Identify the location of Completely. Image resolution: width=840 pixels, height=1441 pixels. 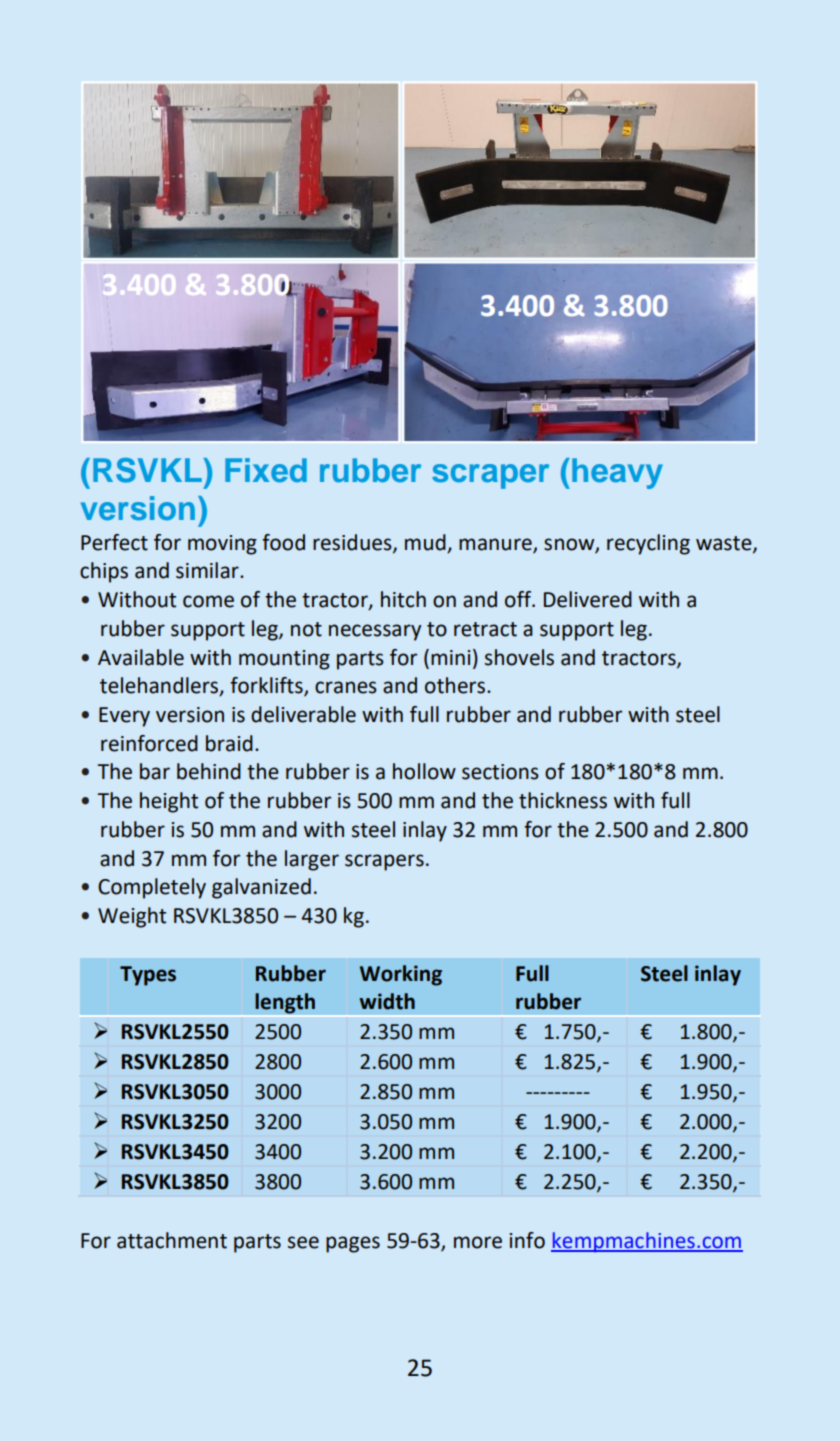
(152, 888).
